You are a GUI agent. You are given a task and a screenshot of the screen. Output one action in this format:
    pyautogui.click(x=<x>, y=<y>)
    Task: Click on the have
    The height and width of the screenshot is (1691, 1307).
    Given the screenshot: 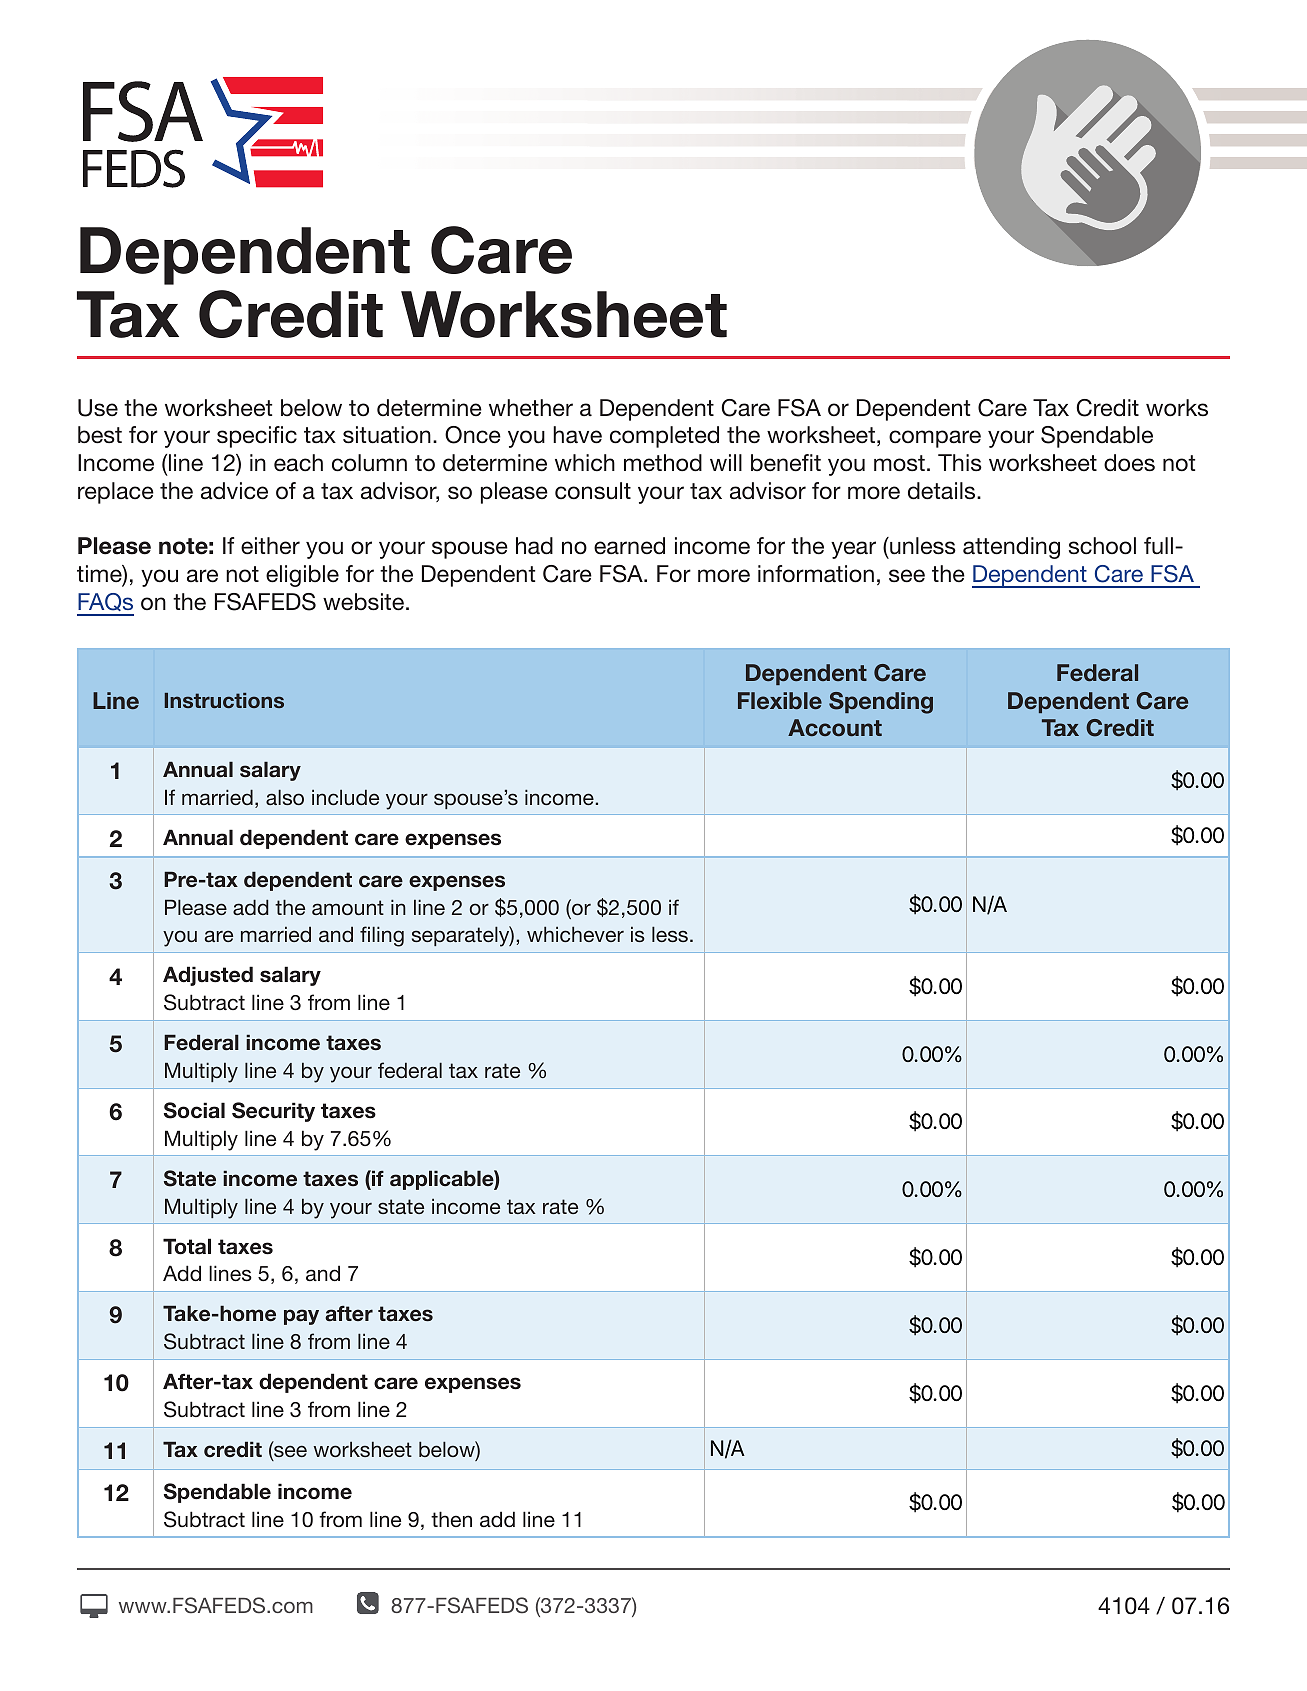 What is the action you would take?
    pyautogui.click(x=577, y=435)
